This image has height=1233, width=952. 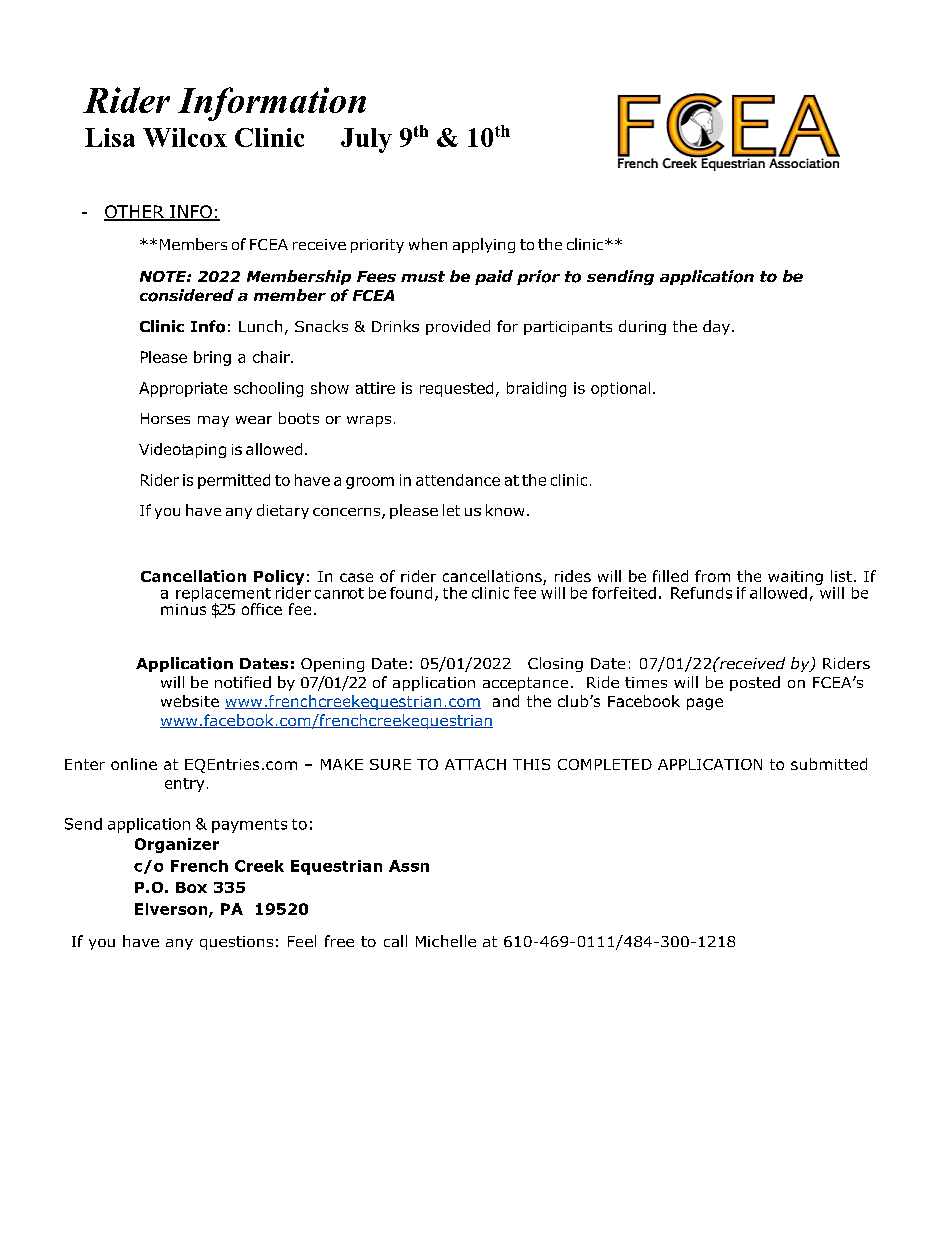 What do you see at coordinates (185, 137) in the image?
I see `Wilcox` at bounding box center [185, 137].
